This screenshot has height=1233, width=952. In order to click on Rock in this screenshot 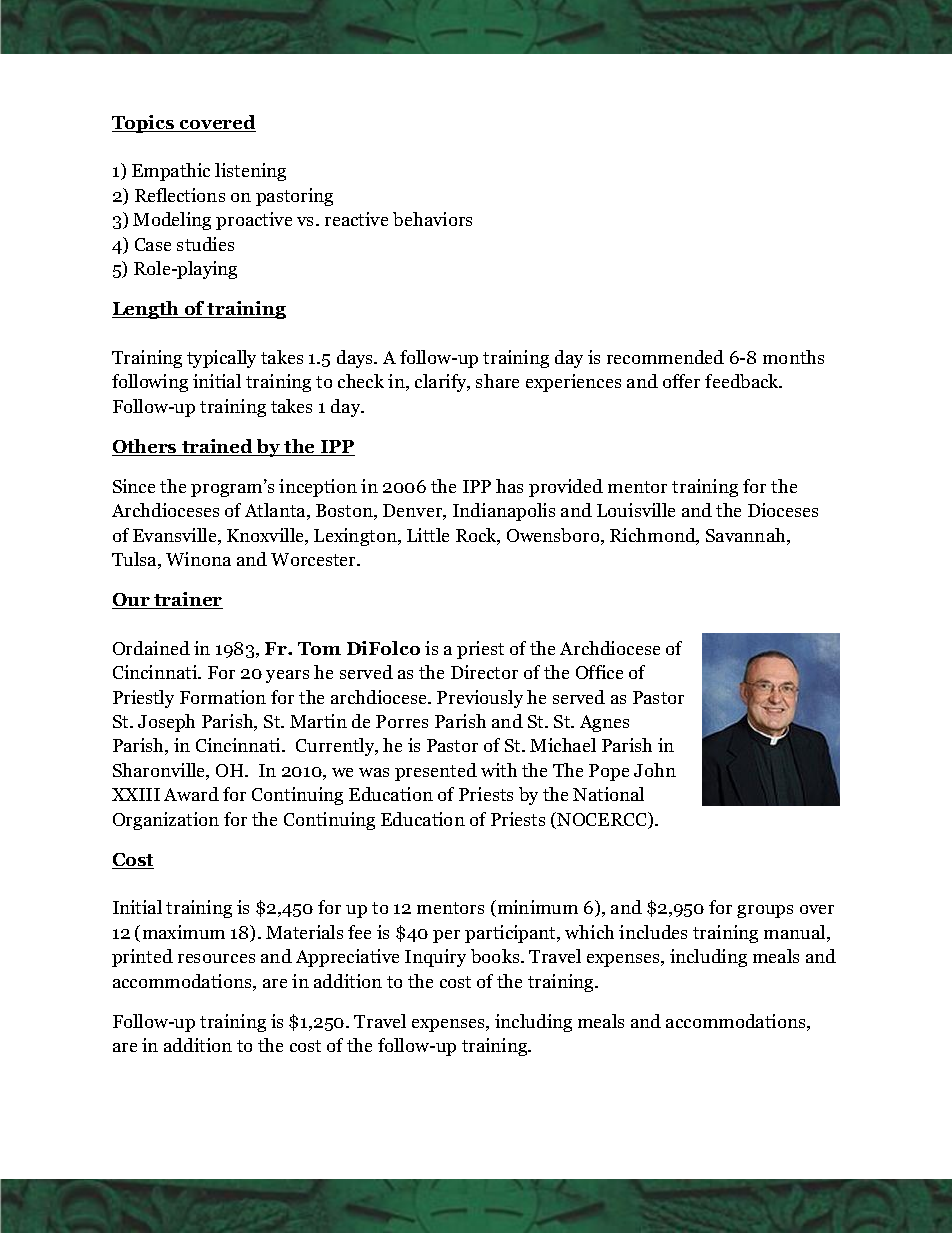, I will do `click(477, 536)`.
